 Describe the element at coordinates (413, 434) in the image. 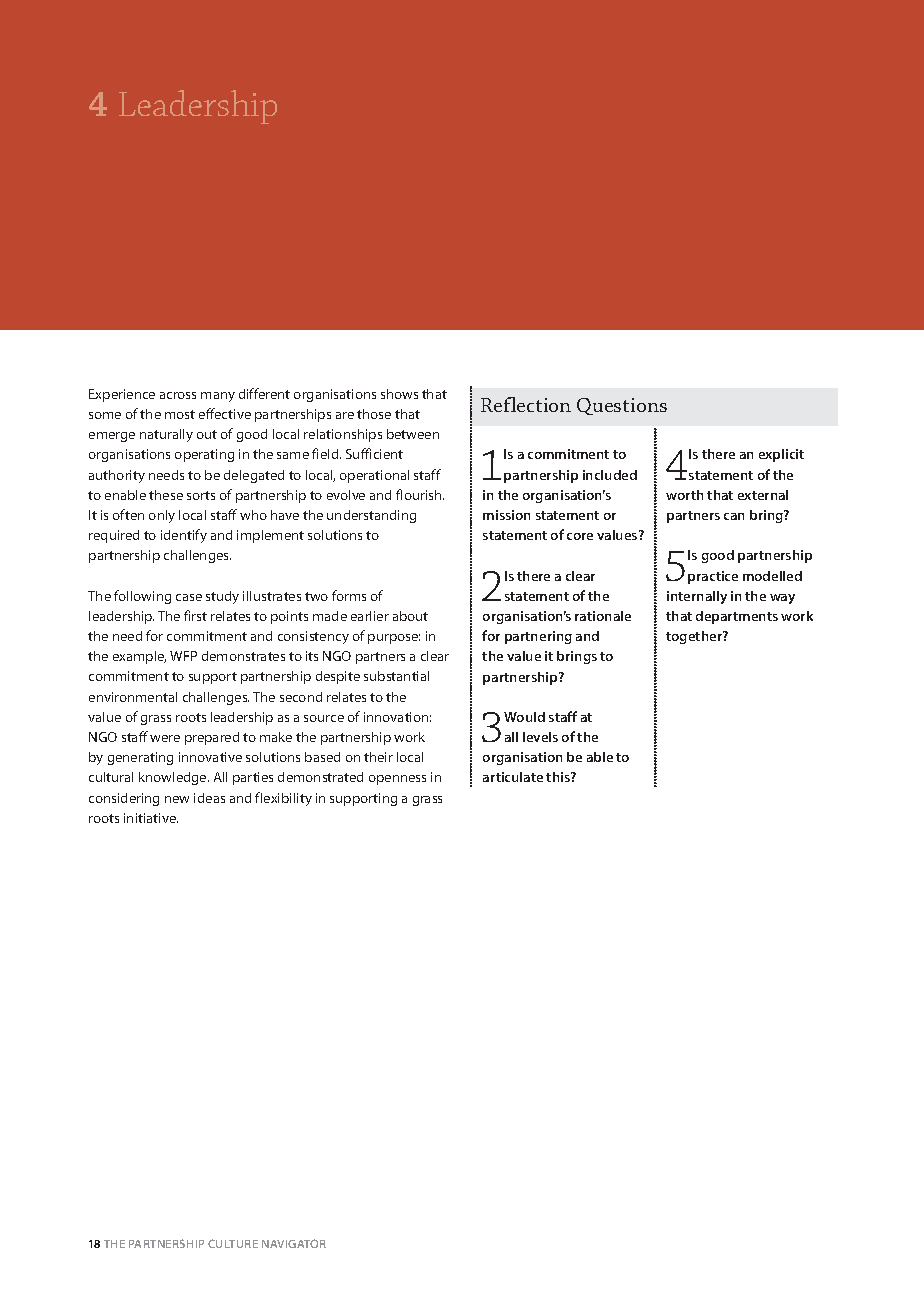

I see `between` at that location.
